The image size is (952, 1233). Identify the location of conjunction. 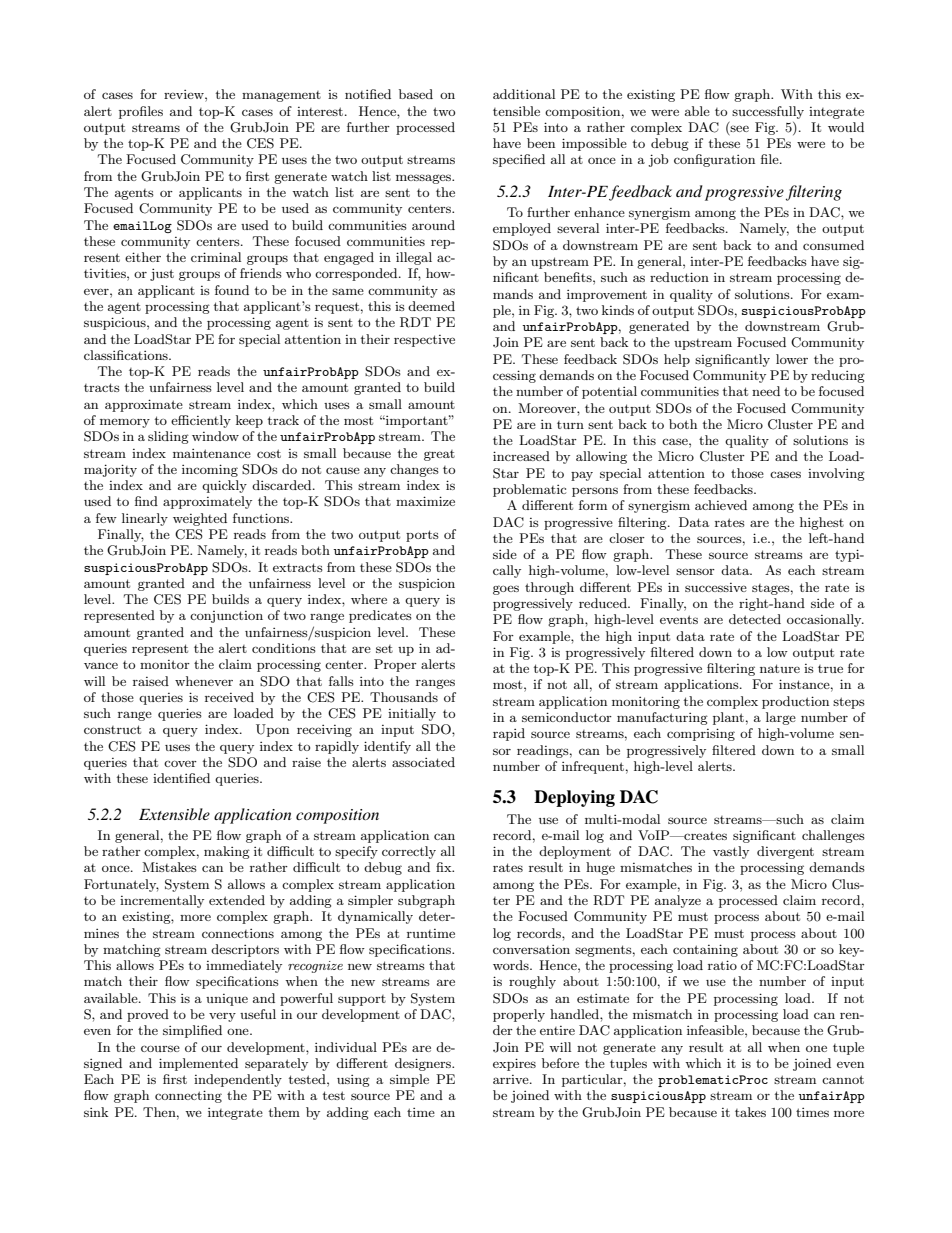
(226, 617).
